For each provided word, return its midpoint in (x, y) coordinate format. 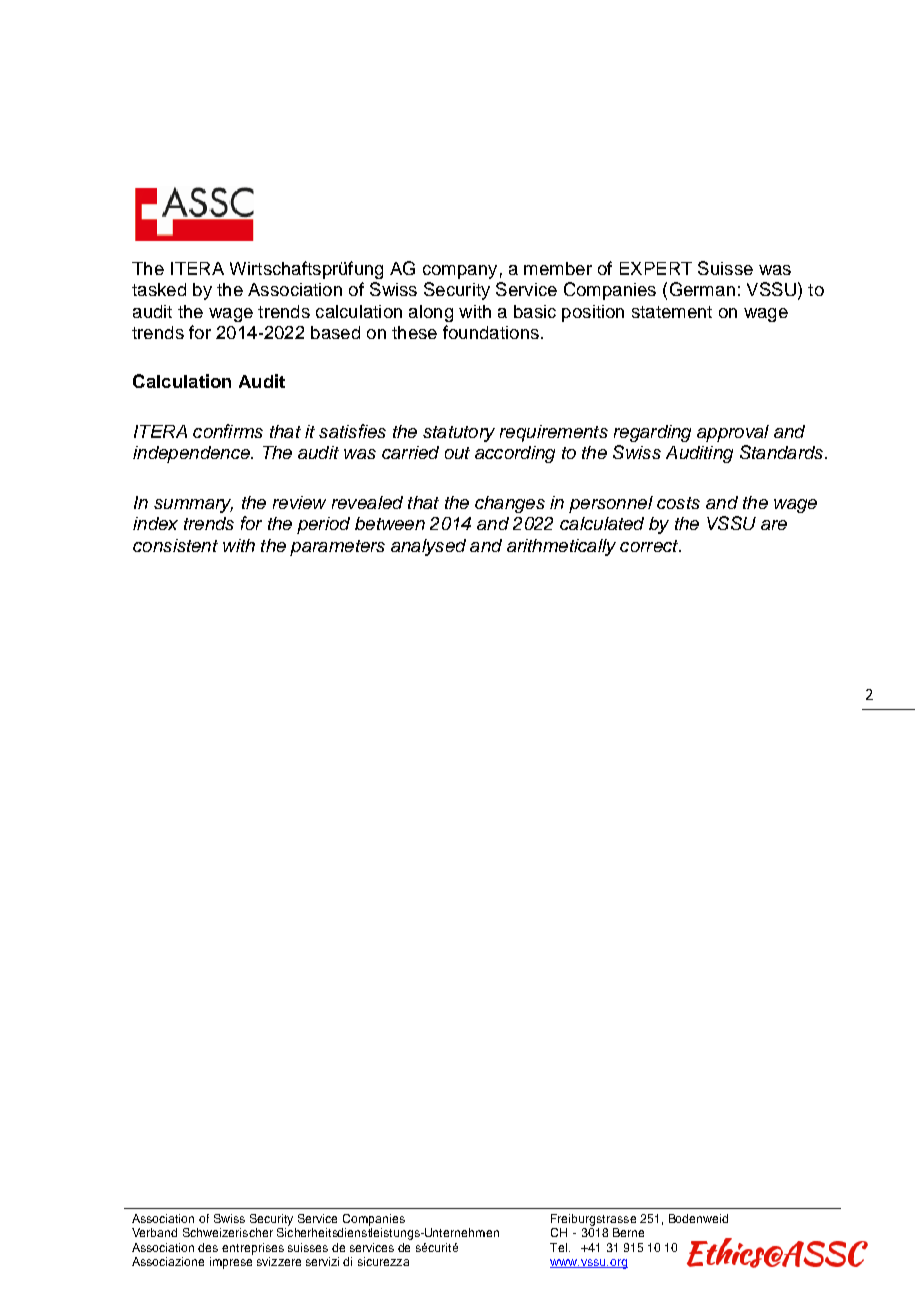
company (460, 272)
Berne (628, 1232)
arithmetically (561, 547)
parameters (337, 548)
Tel (558, 1247)
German (702, 289)
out (457, 453)
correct (650, 546)
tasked (159, 289)
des (208, 1247)
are (774, 525)
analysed (428, 547)
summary (193, 506)
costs (678, 503)
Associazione (168, 1261)
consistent (175, 545)
